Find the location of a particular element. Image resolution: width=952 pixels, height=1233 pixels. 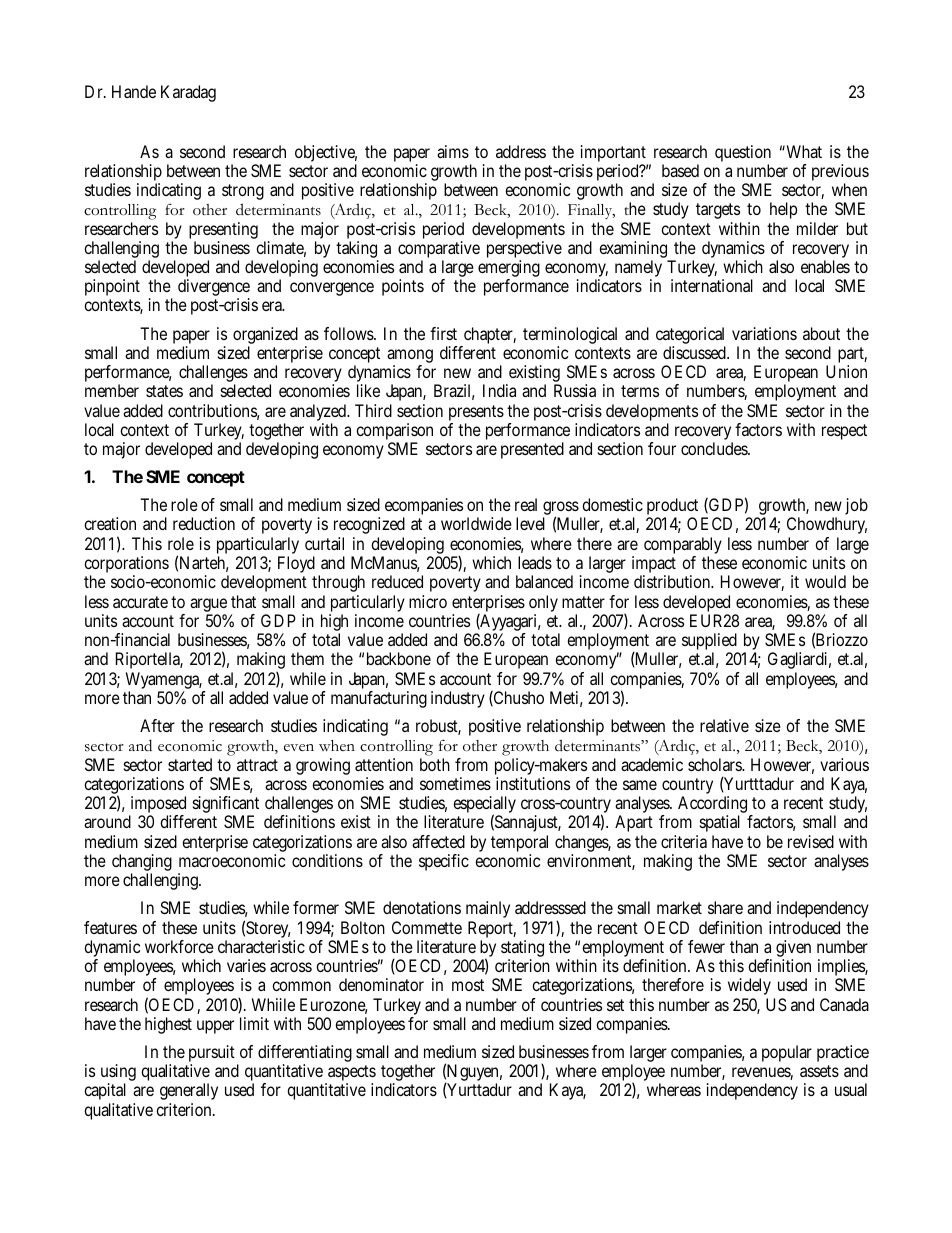

question is located at coordinates (743, 153).
